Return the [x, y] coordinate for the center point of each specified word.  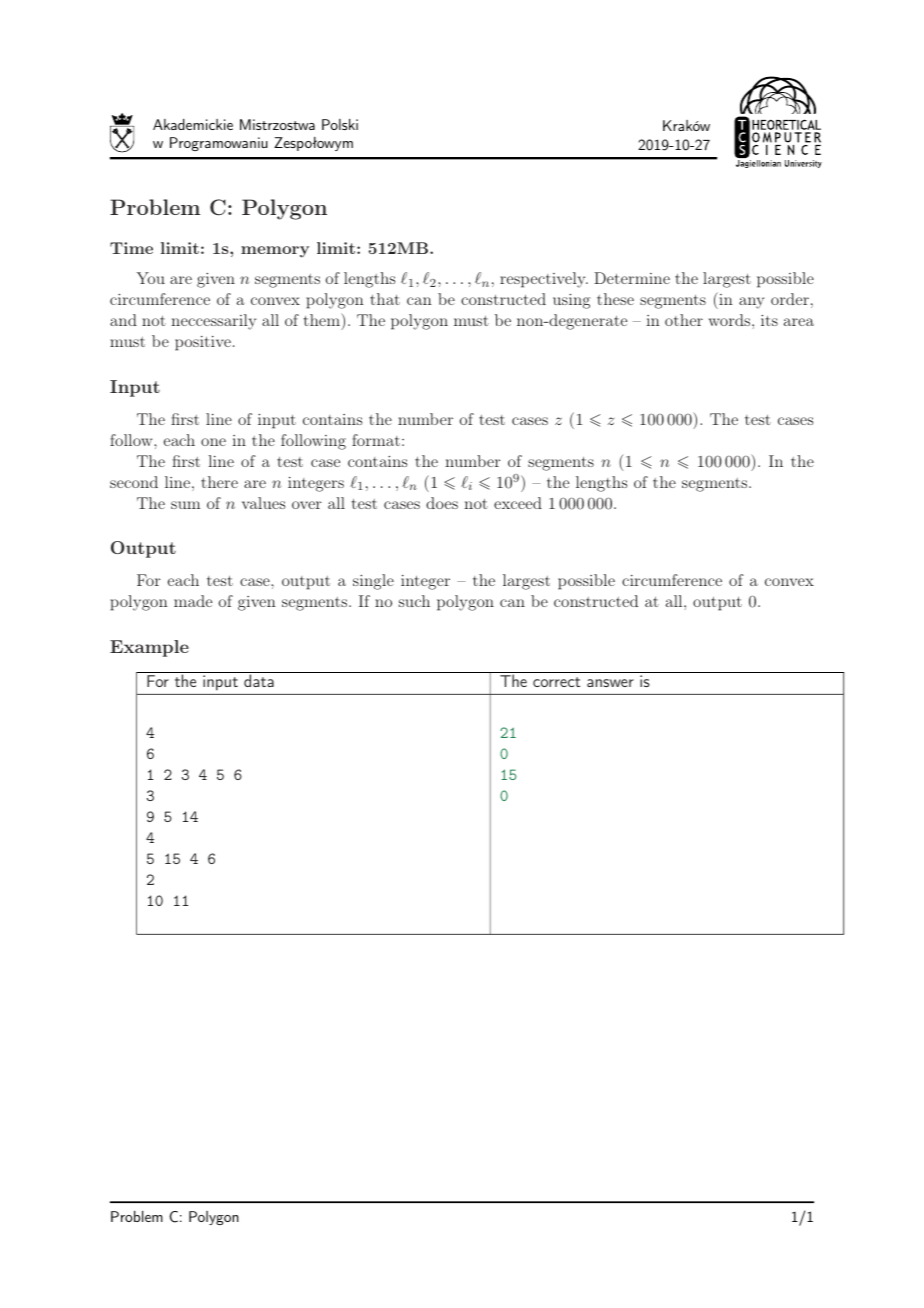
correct [556, 682]
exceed [518, 503]
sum [185, 505]
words [729, 320]
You [150, 278]
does [442, 503]
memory [275, 252]
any [751, 303]
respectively [544, 280]
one [213, 442]
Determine [632, 278]
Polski [340, 124]
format [376, 440]
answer [610, 683]
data [259, 680]
